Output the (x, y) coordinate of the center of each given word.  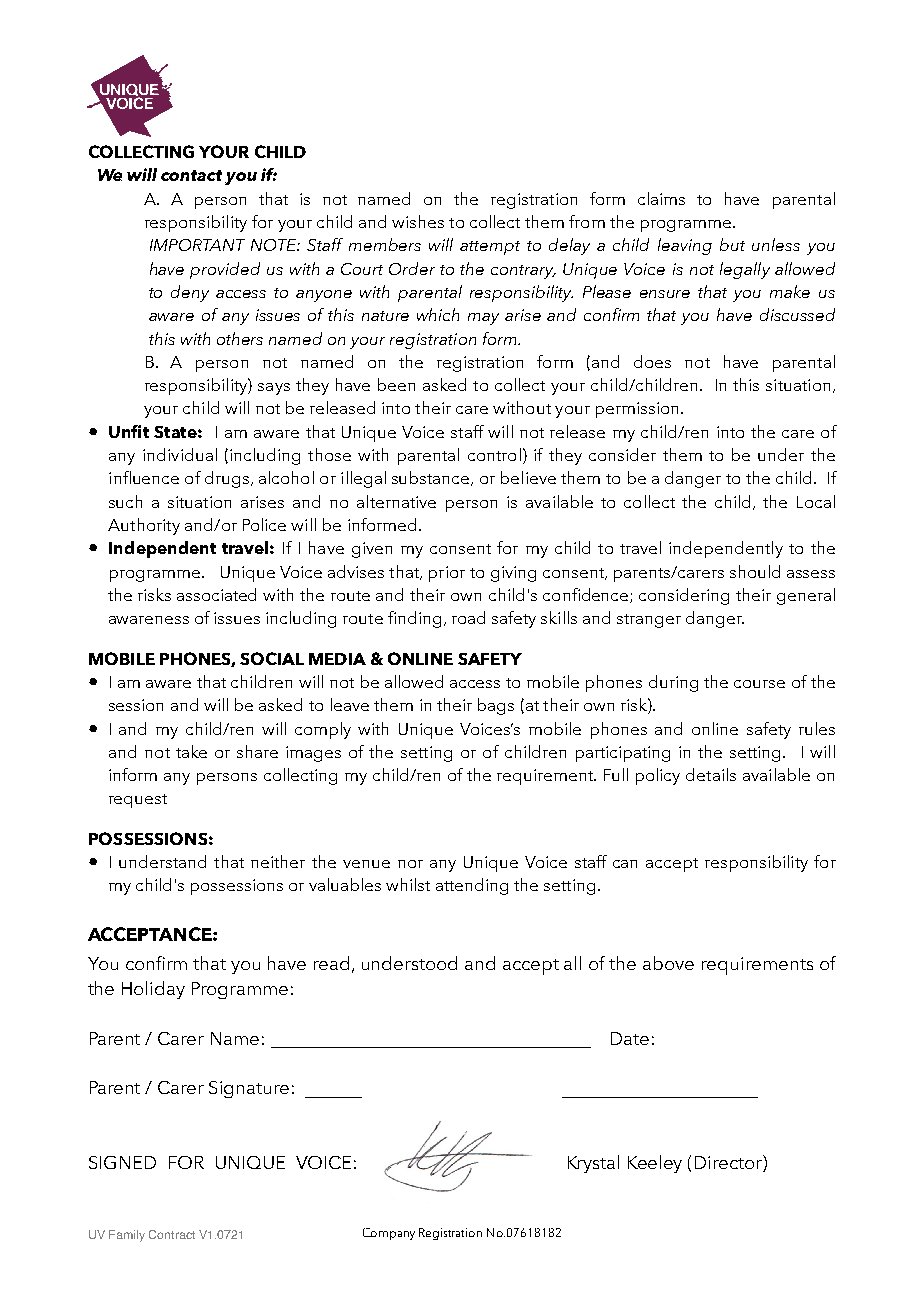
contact (191, 175)
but (732, 244)
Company (389, 1234)
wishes (418, 221)
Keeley (655, 1164)
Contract (172, 1234)
